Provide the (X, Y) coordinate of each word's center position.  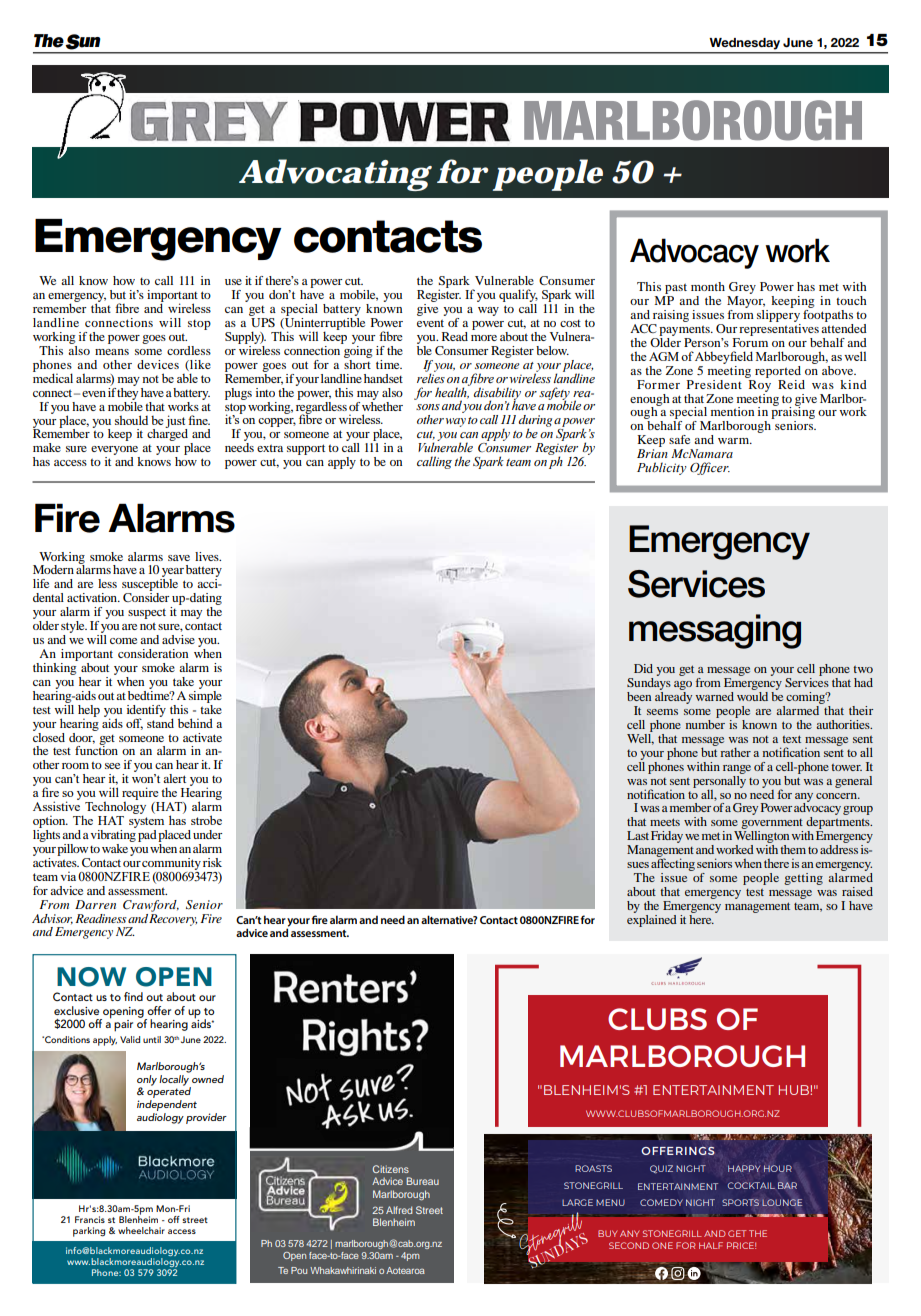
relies (431, 377)
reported (778, 372)
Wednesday (745, 43)
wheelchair (141, 1230)
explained (652, 919)
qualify (518, 295)
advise (178, 639)
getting (803, 879)
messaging (715, 631)
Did (643, 668)
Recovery (173, 918)
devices (158, 364)
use (233, 282)
